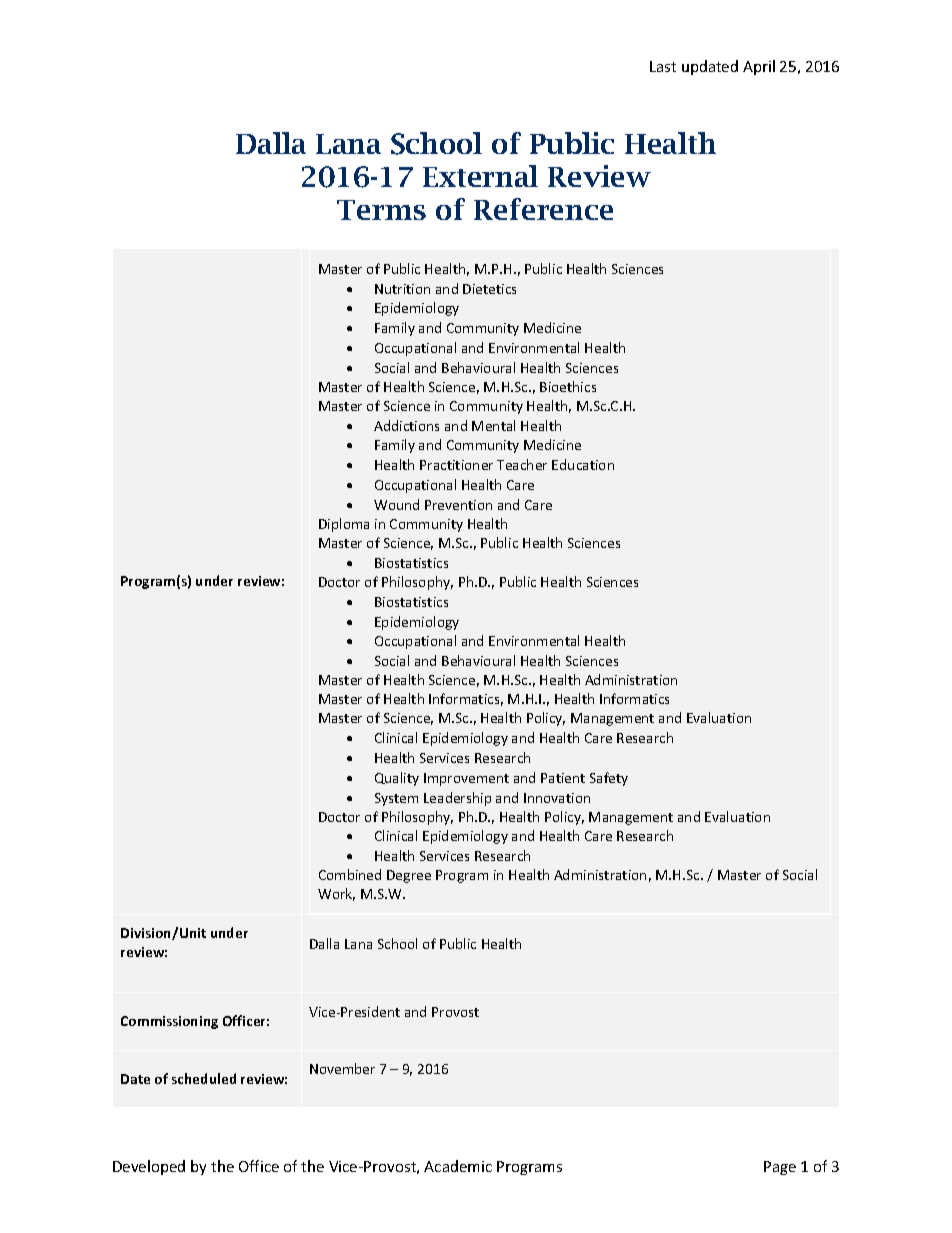  What do you see at coordinates (344, 525) in the screenshot?
I see `Diploma` at bounding box center [344, 525].
